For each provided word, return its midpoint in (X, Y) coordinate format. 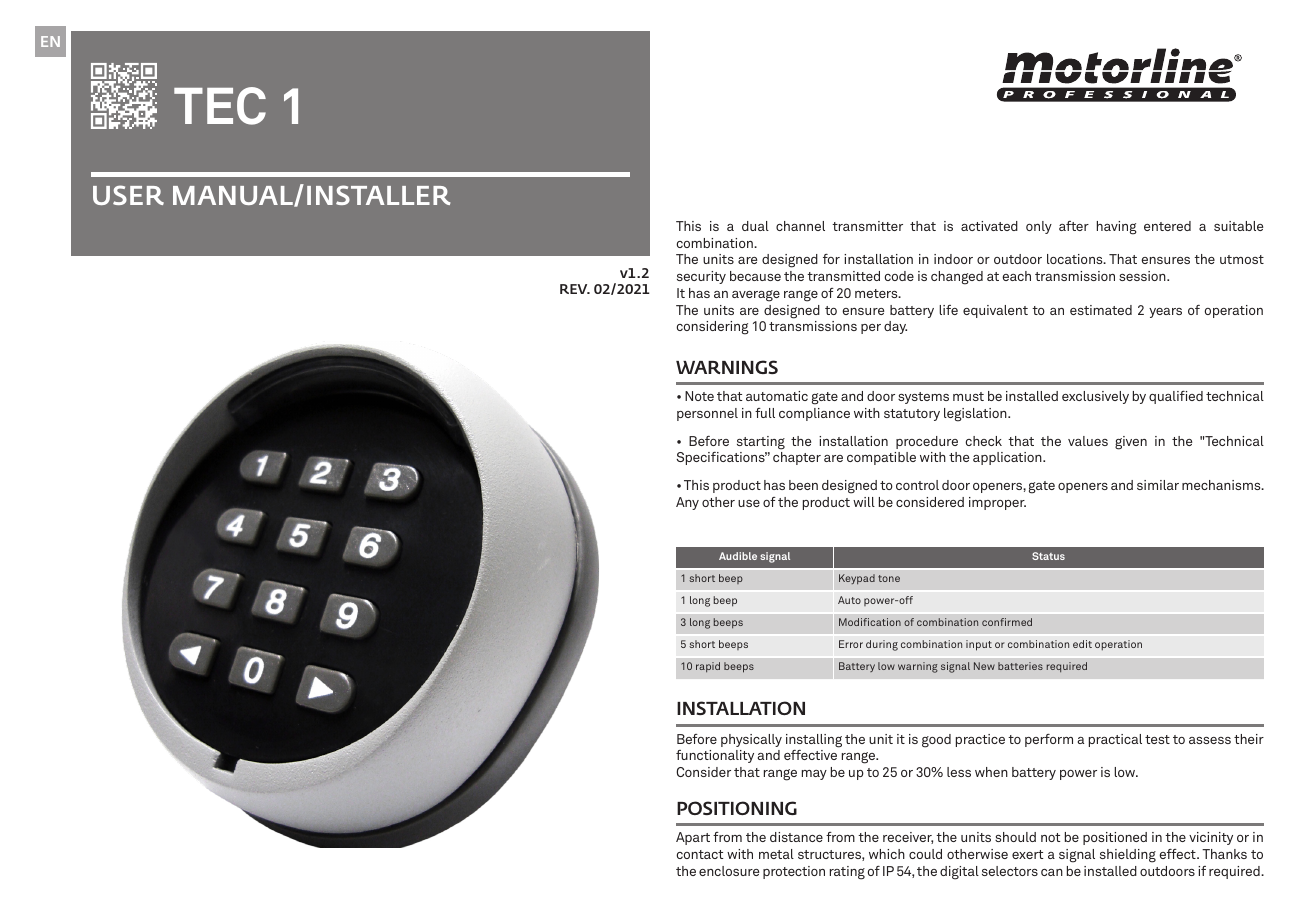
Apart (693, 838)
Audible (738, 556)
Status (1048, 556)
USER (128, 195)
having (1117, 228)
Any (687, 503)
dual (755, 226)
